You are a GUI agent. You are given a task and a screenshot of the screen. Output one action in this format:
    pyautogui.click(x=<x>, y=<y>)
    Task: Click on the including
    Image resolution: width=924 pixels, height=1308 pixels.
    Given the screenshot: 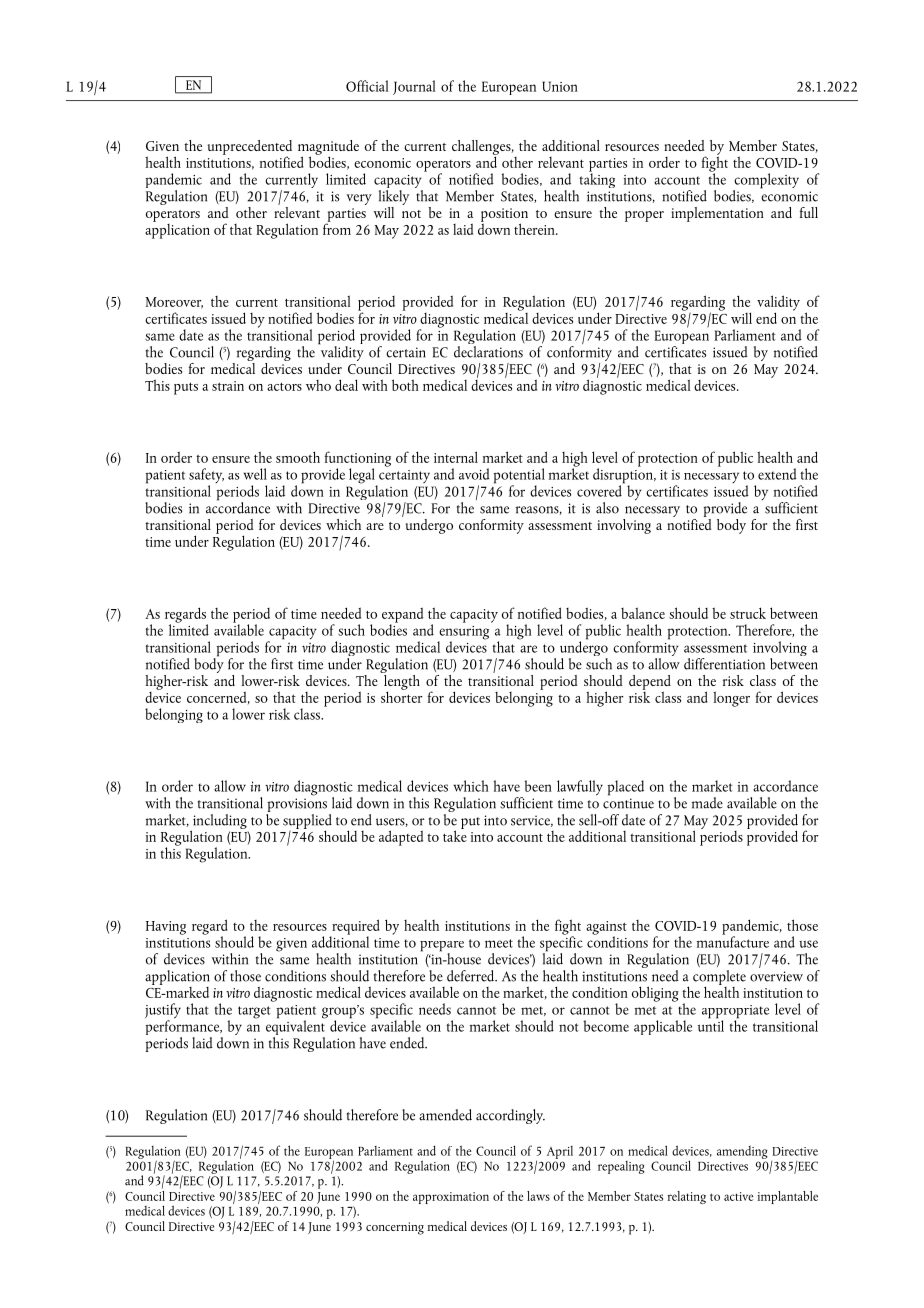 What is the action you would take?
    pyautogui.click(x=219, y=822)
